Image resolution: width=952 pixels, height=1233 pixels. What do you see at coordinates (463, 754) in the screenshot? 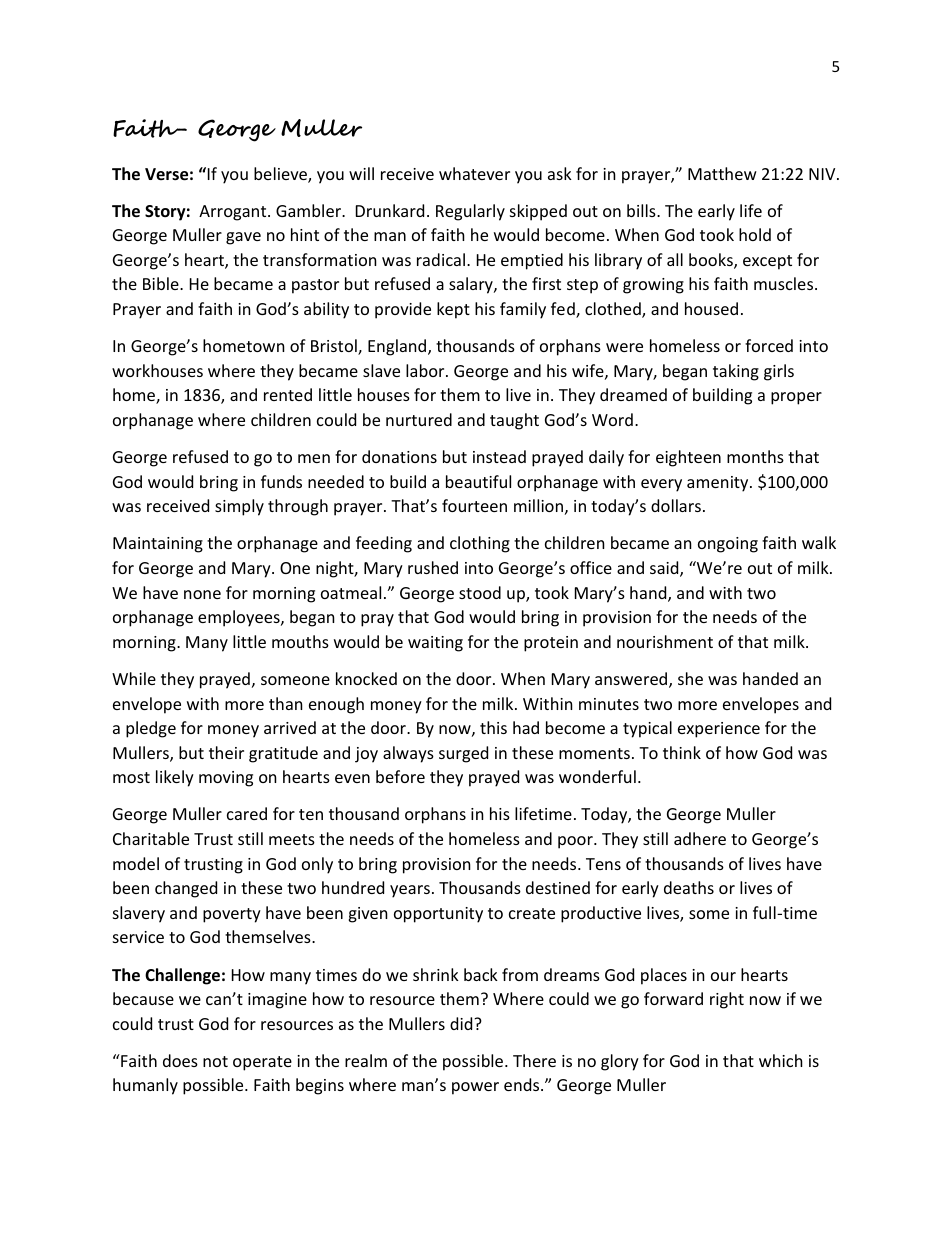
I see `surged` at bounding box center [463, 754].
